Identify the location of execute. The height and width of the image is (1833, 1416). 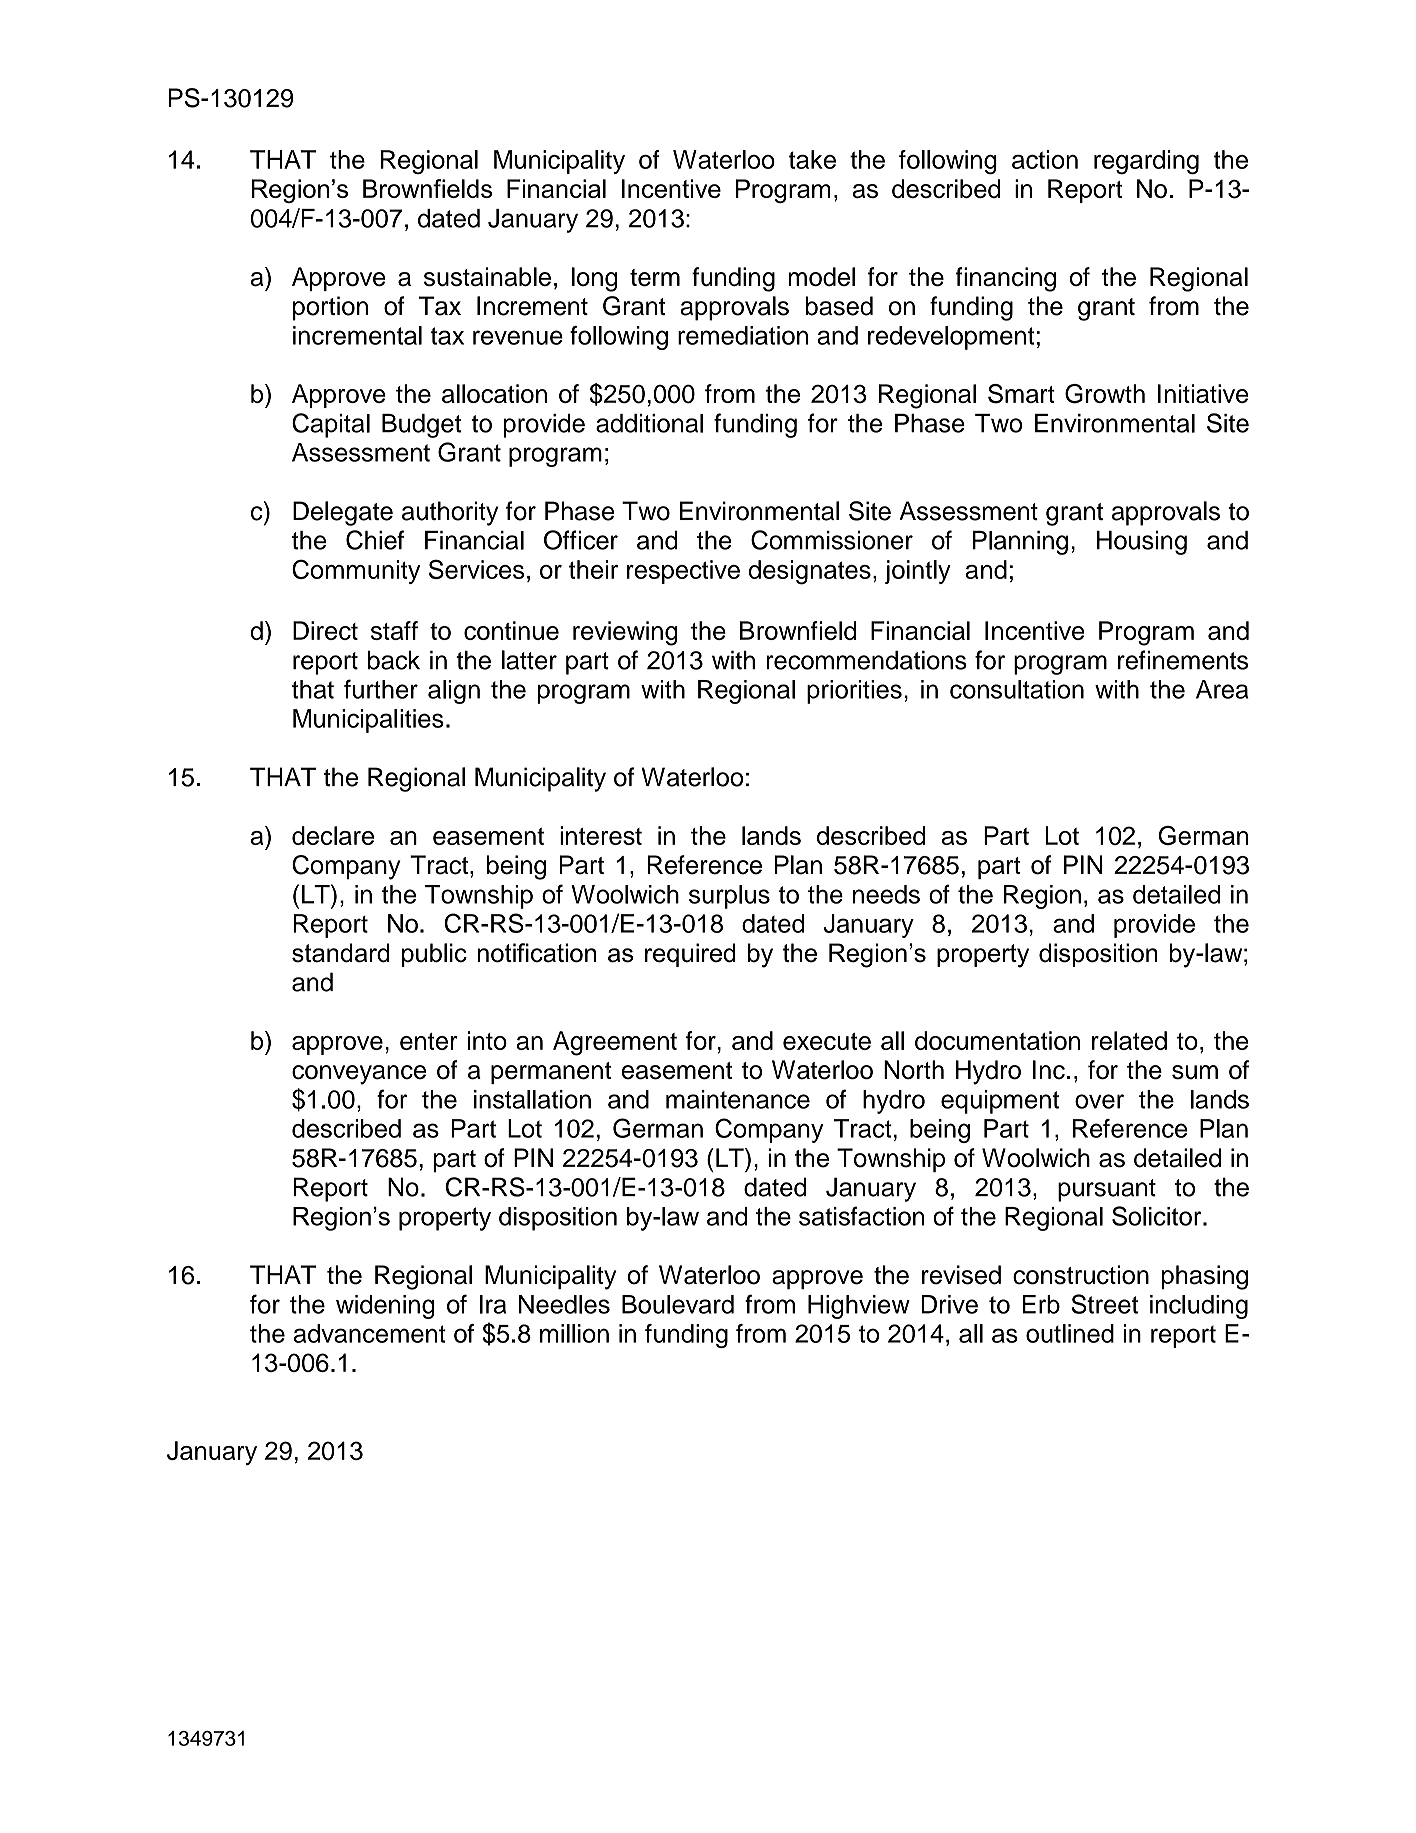
(827, 1041).
